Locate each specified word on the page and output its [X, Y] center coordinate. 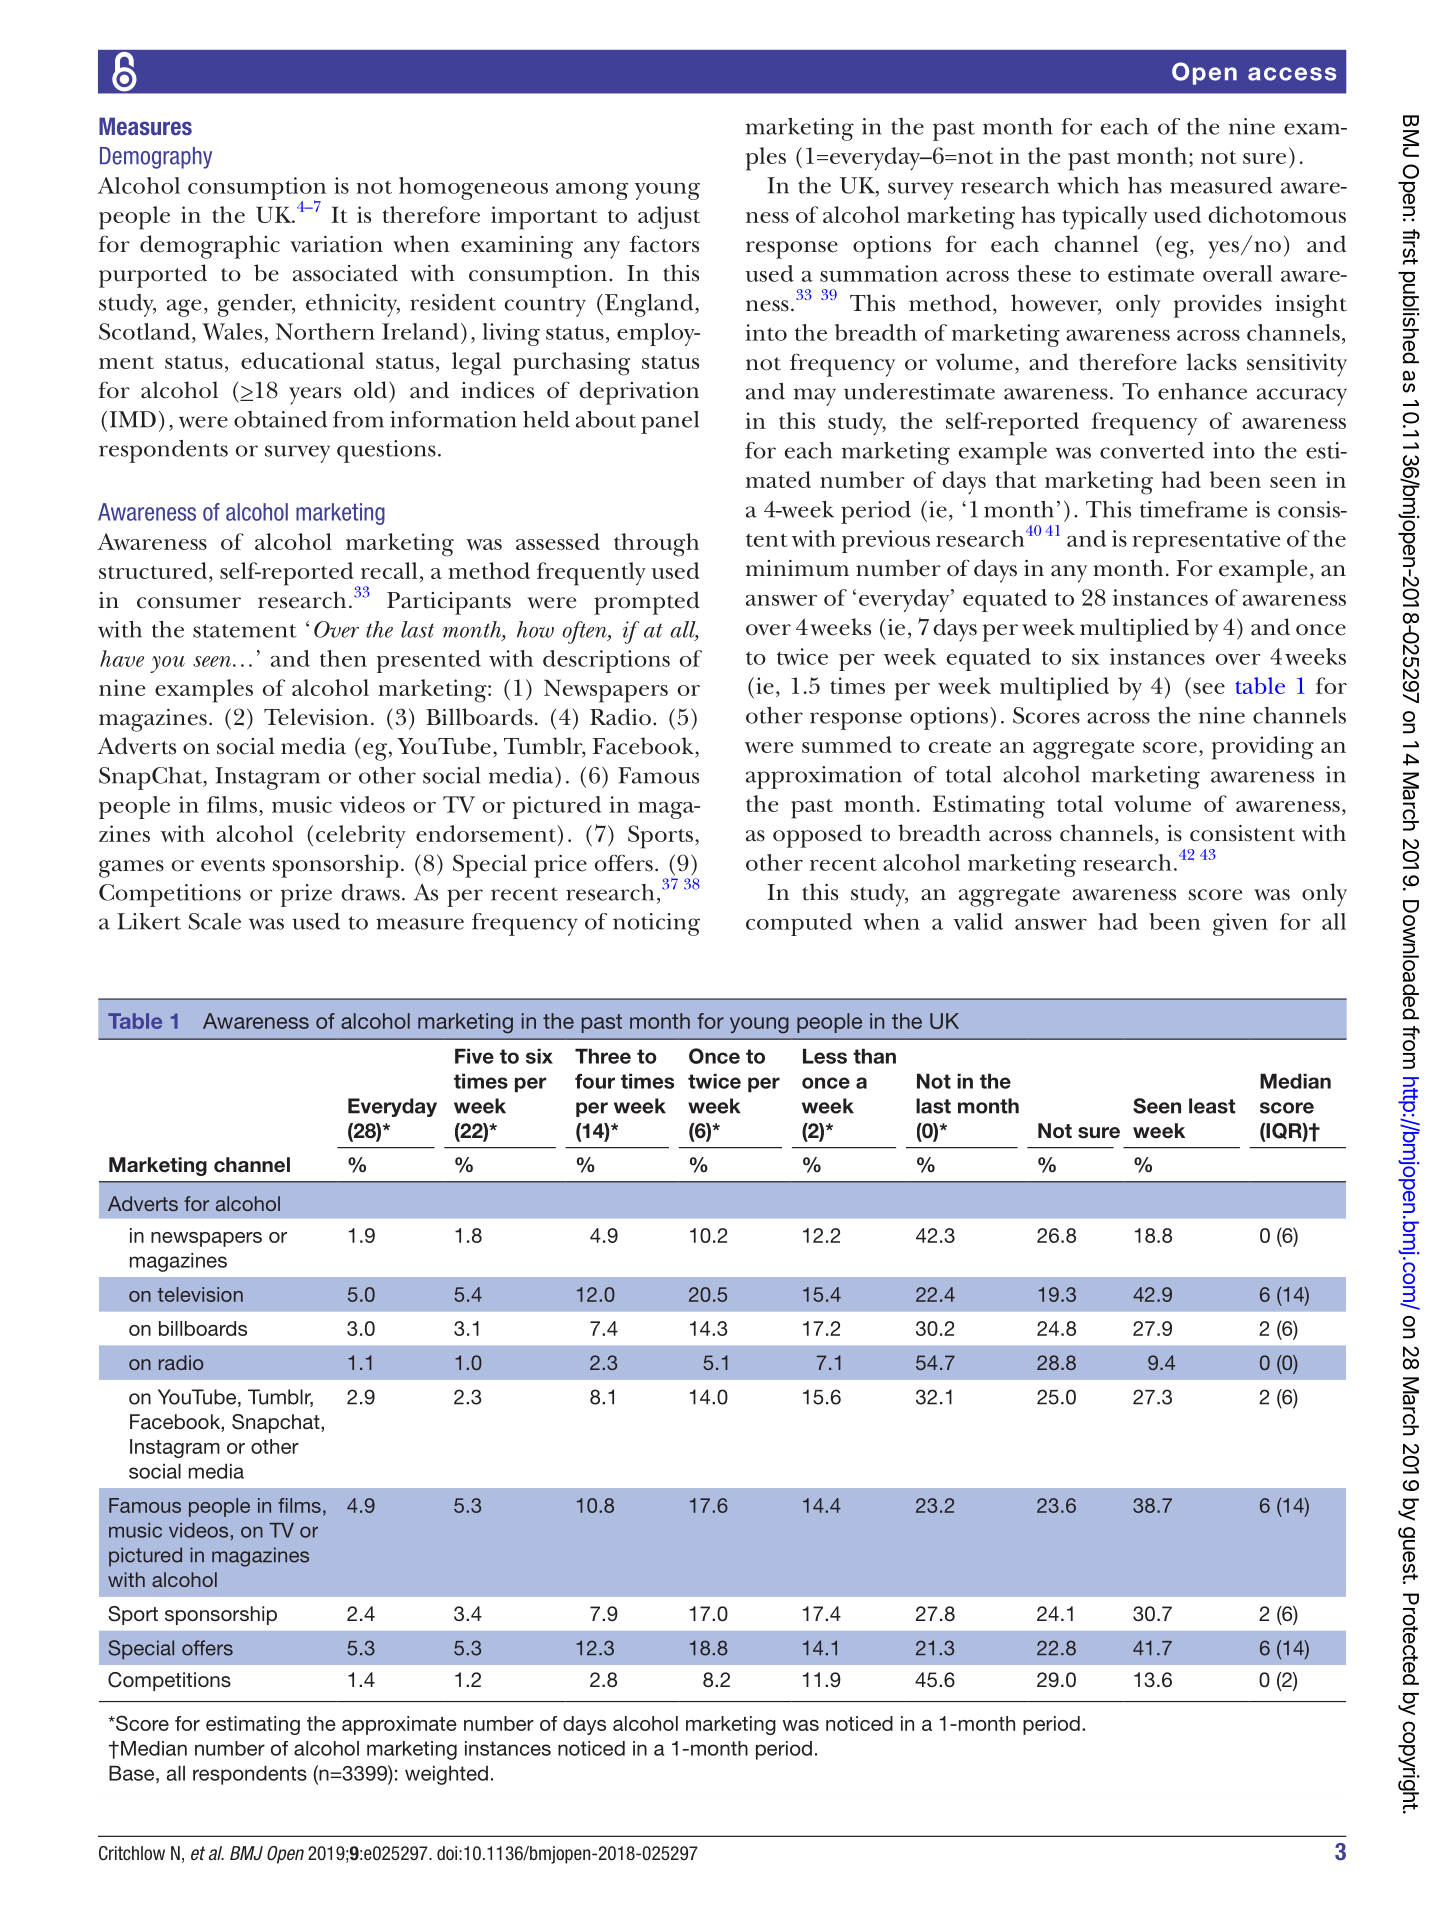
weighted [446, 1775]
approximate [399, 1725]
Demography [156, 158]
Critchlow [132, 1853]
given [1240, 924]
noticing [656, 924]
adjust [669, 217]
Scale [215, 921]
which [1088, 185]
